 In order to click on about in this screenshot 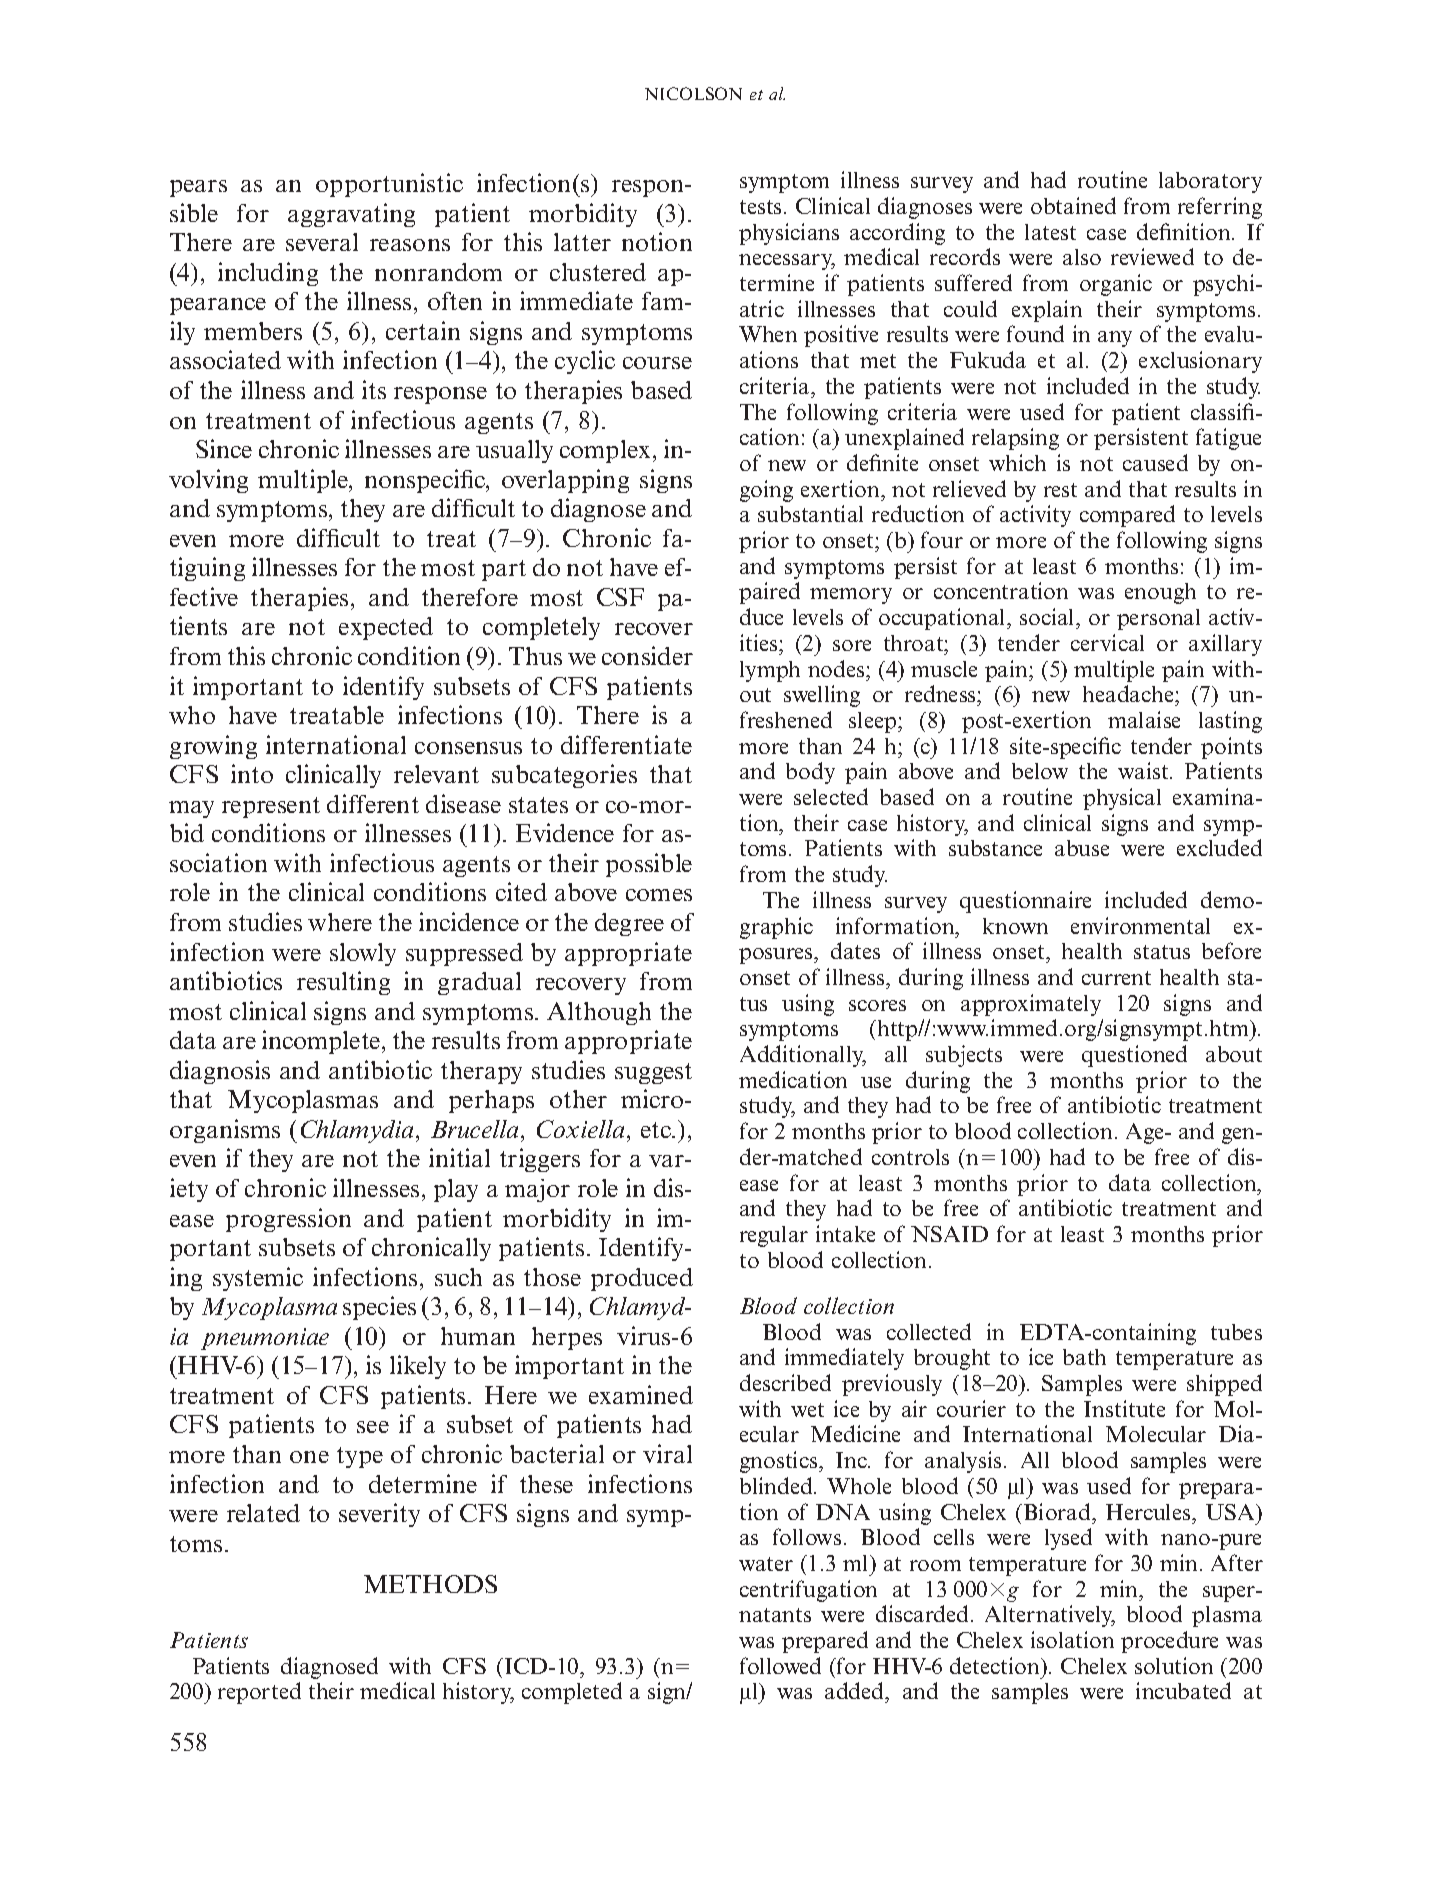, I will do `click(1234, 1054)`.
